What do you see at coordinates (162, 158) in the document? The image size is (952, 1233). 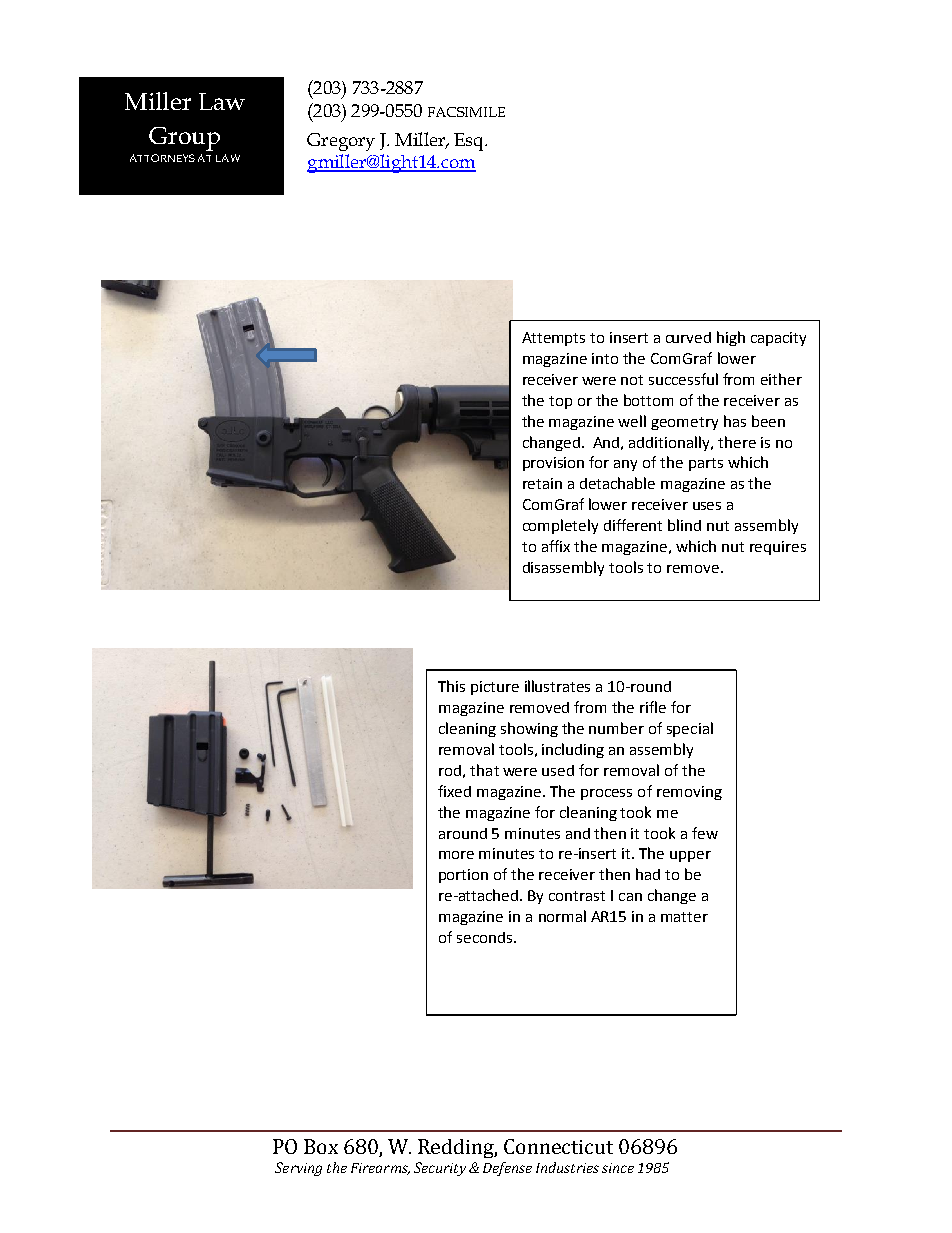 I see `ATTORNEYS` at bounding box center [162, 158].
